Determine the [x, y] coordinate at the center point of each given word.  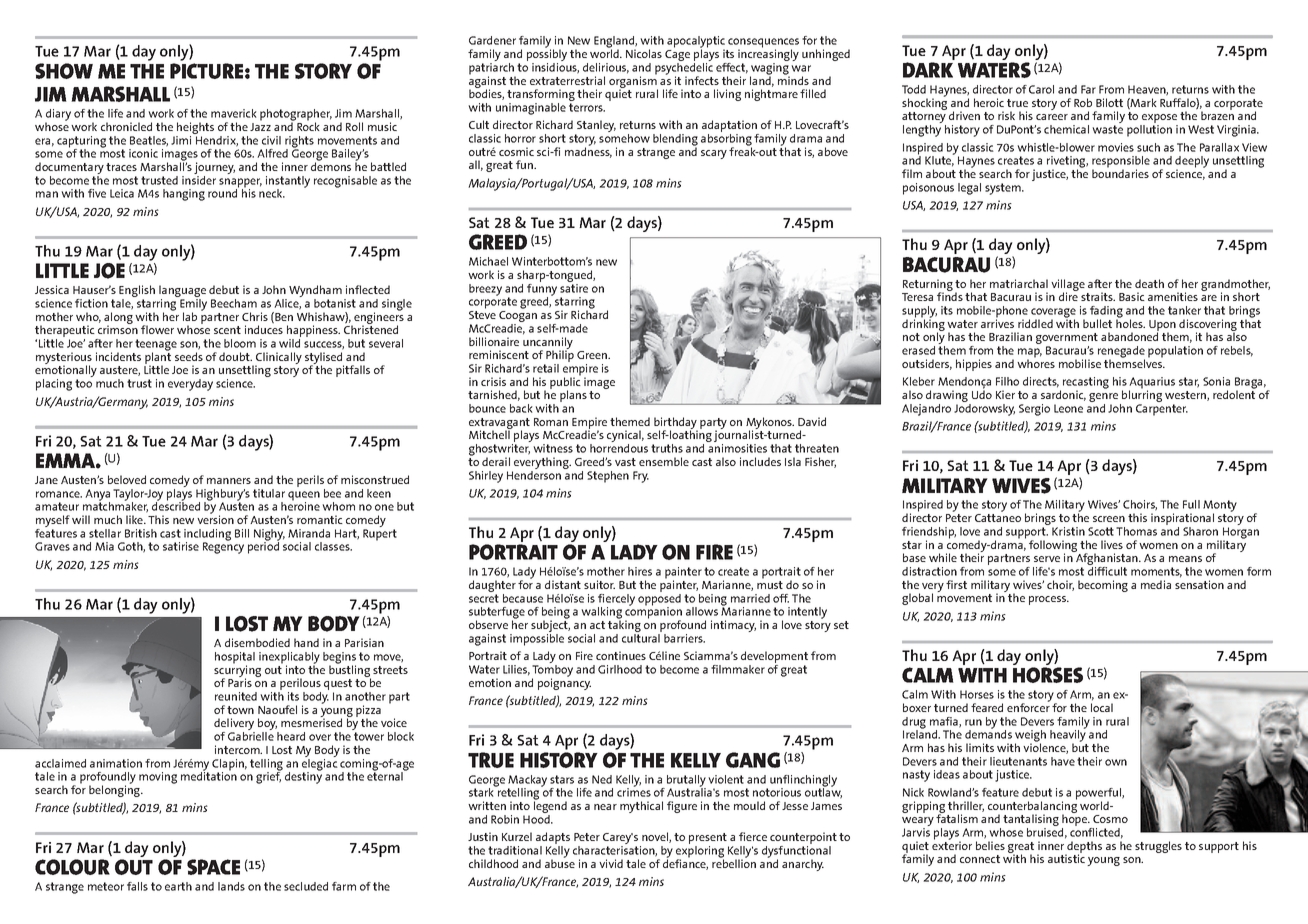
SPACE [213, 867]
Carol [1041, 89]
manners [229, 481]
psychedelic [684, 68]
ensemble [664, 461]
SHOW [64, 71]
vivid [611, 863]
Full [1191, 504]
